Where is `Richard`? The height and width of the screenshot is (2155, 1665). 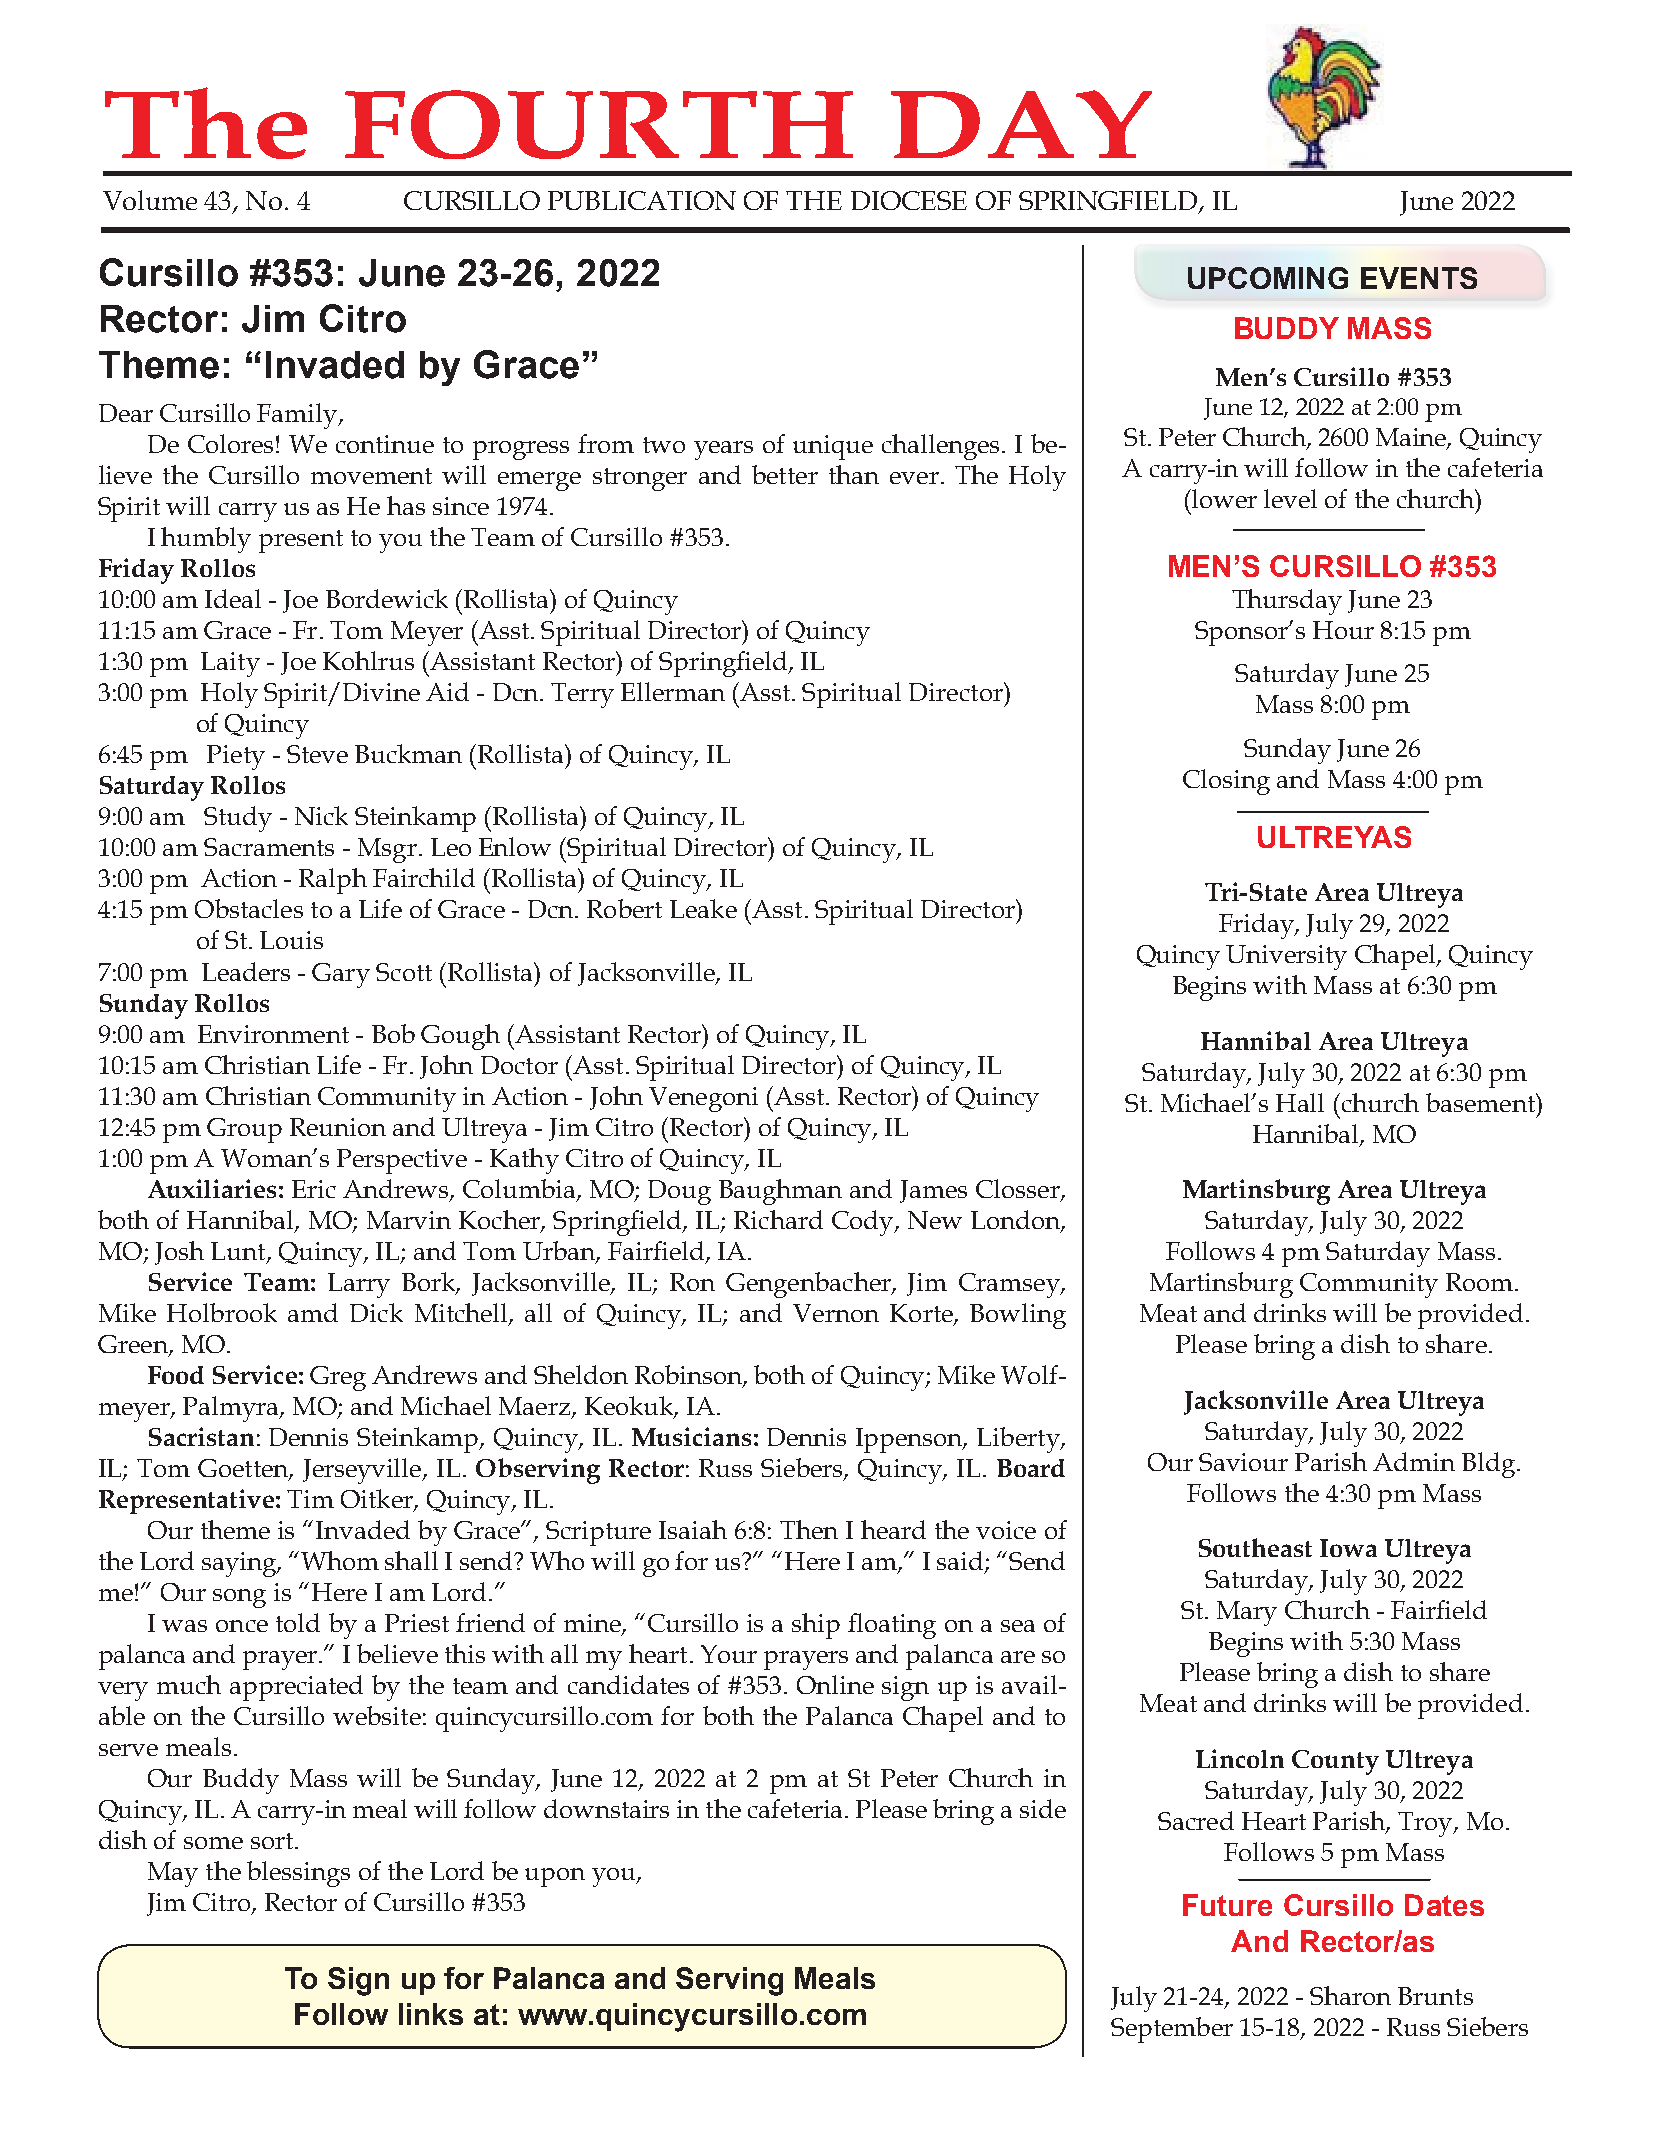 Richard is located at coordinates (778, 1219).
